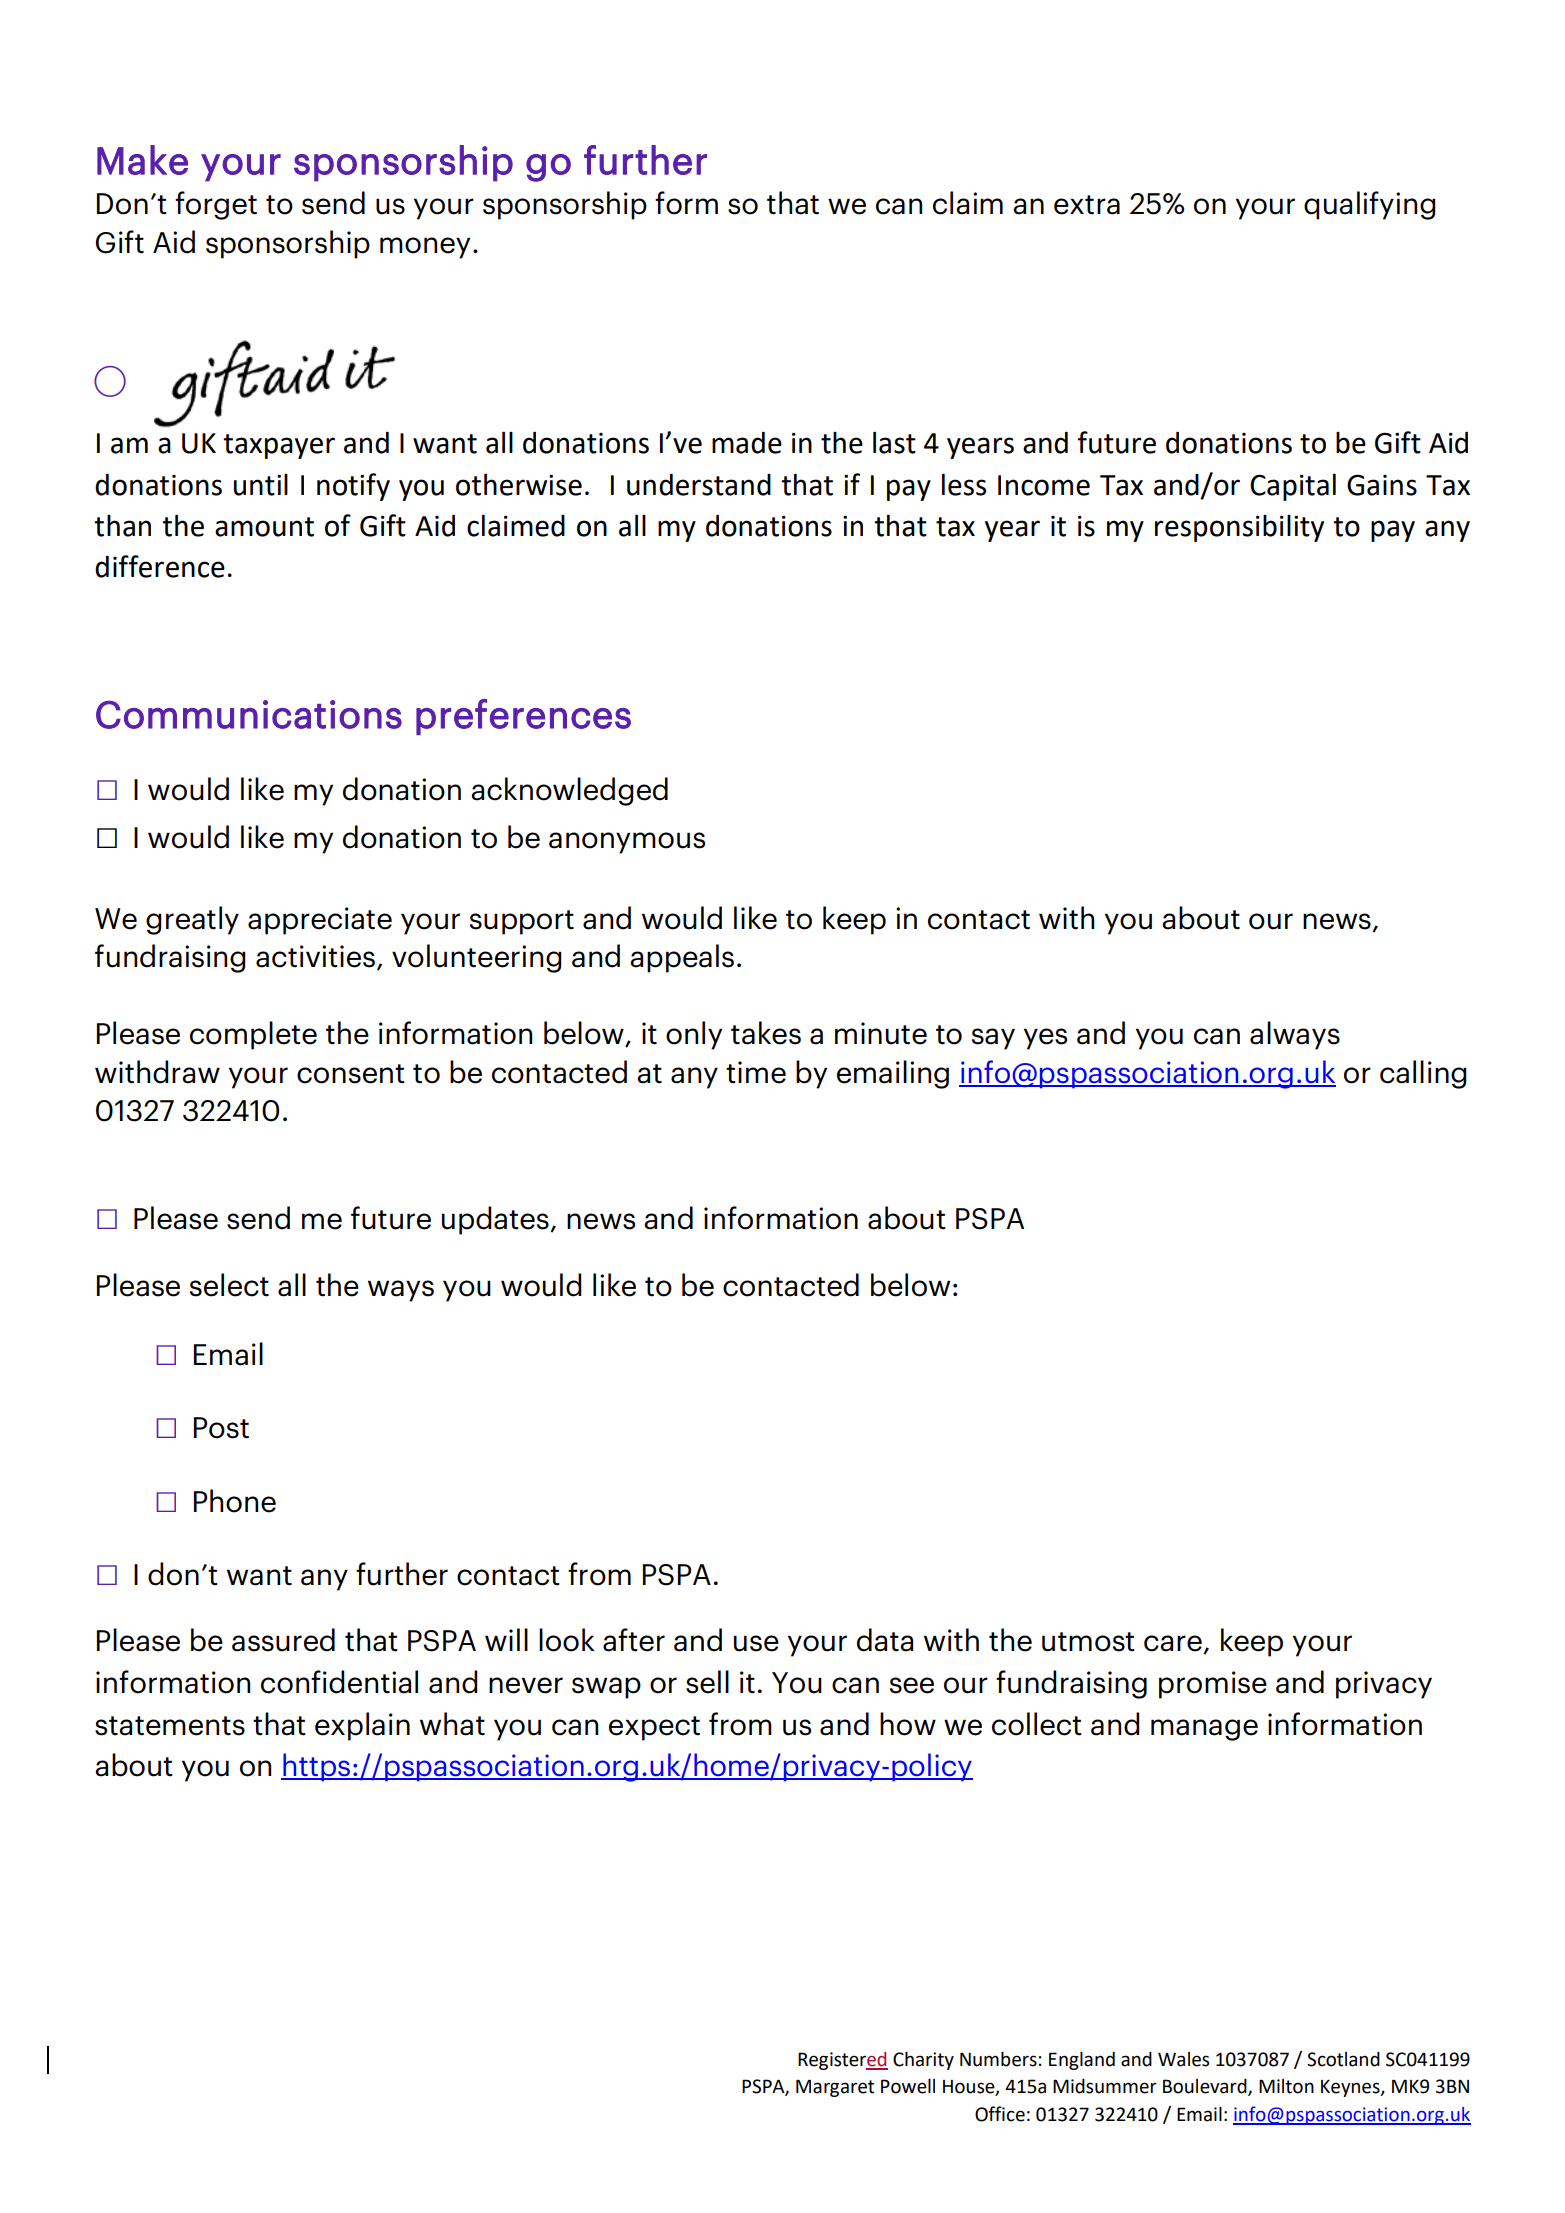  What do you see at coordinates (747, 443) in the screenshot?
I see `made` at bounding box center [747, 443].
